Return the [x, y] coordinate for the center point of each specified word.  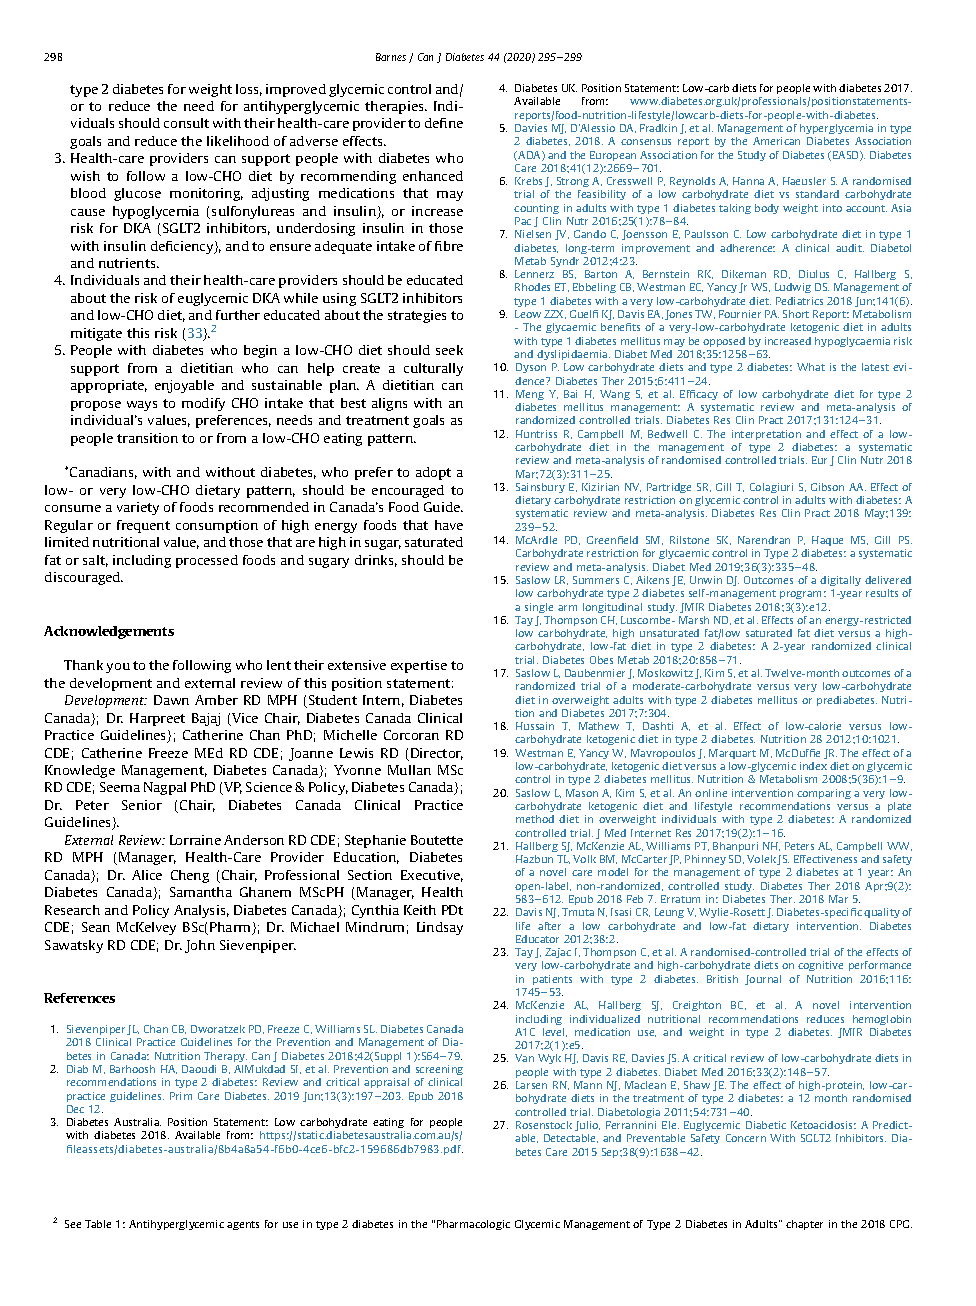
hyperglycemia [836, 129]
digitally [840, 581]
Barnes [391, 57]
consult [186, 123]
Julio [587, 1126]
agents [243, 1225]
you [118, 668]
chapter [804, 1225]
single [539, 608]
